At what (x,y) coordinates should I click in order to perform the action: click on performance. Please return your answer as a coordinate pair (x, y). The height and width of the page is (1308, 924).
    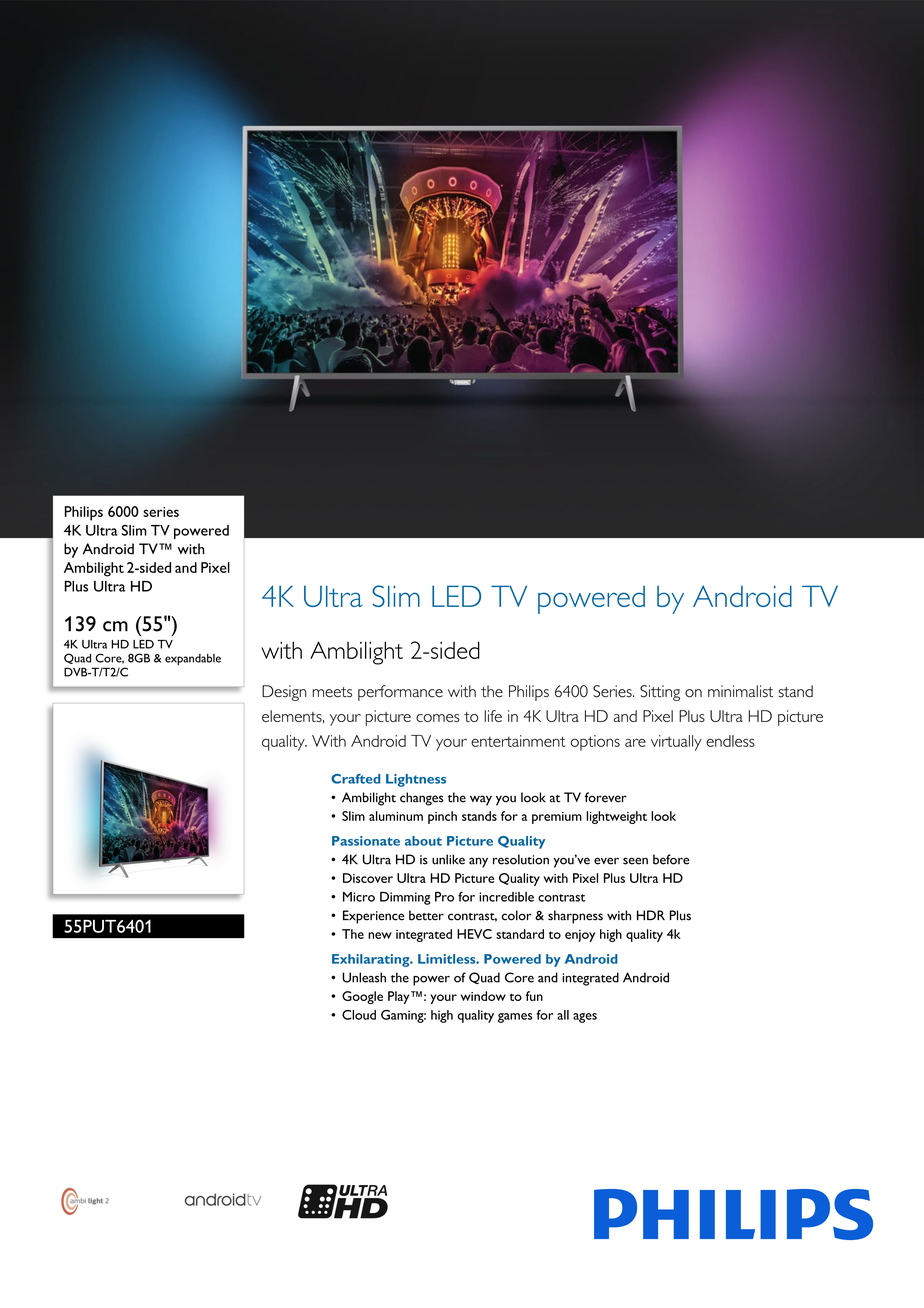
    Looking at the image, I should click on (400, 693).
